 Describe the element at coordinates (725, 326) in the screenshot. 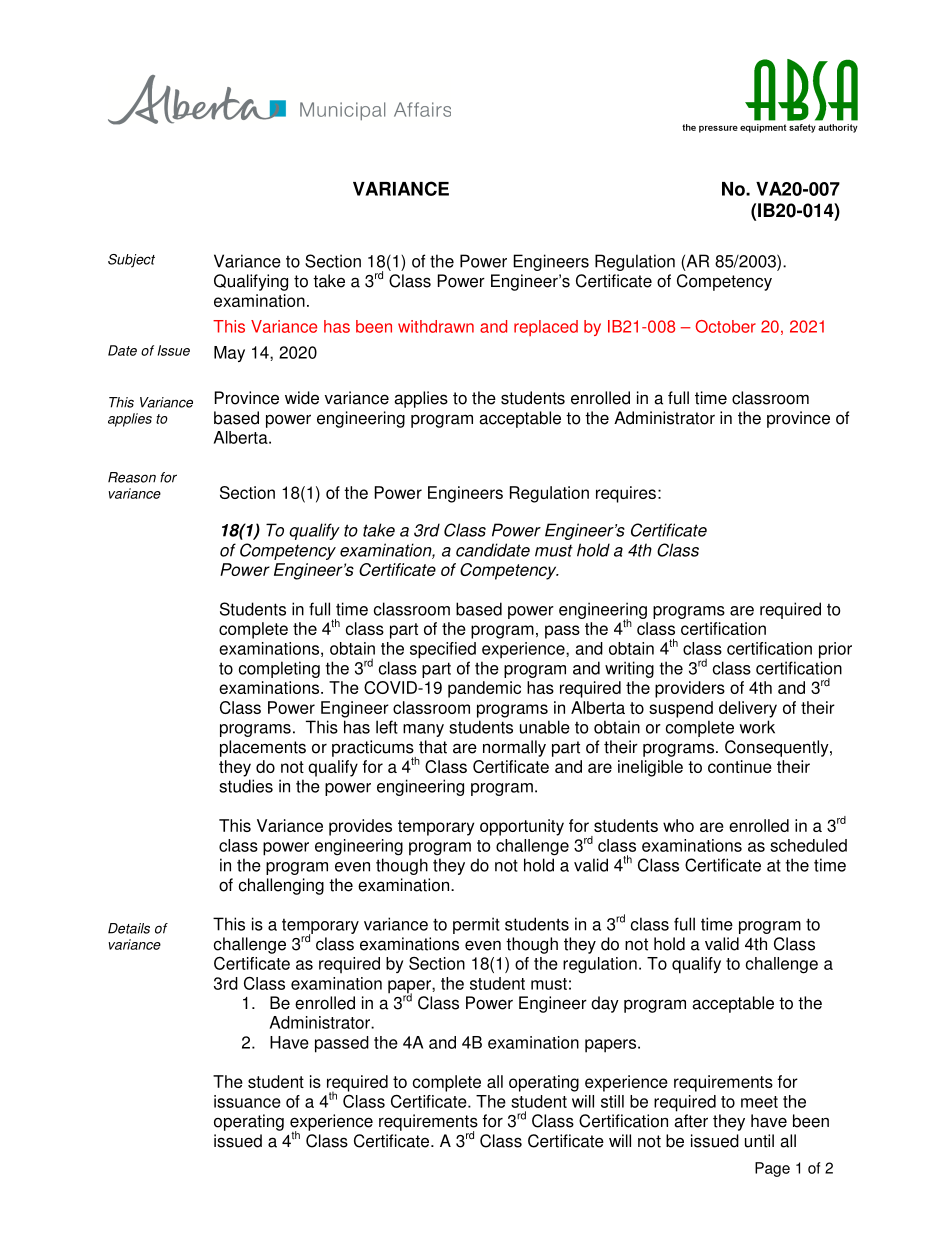

I see `October` at that location.
